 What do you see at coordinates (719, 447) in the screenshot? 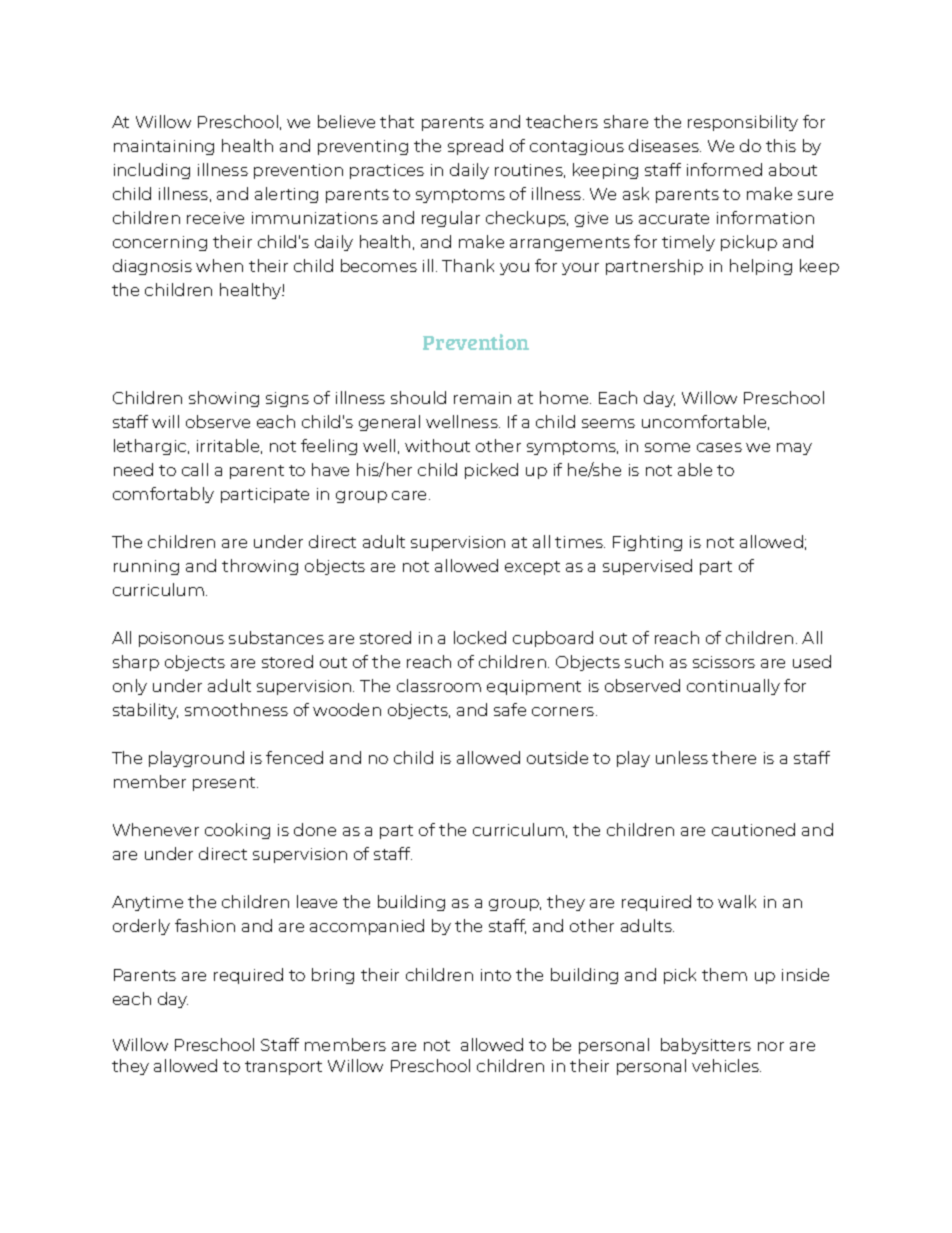
I see `cases` at bounding box center [719, 447].
